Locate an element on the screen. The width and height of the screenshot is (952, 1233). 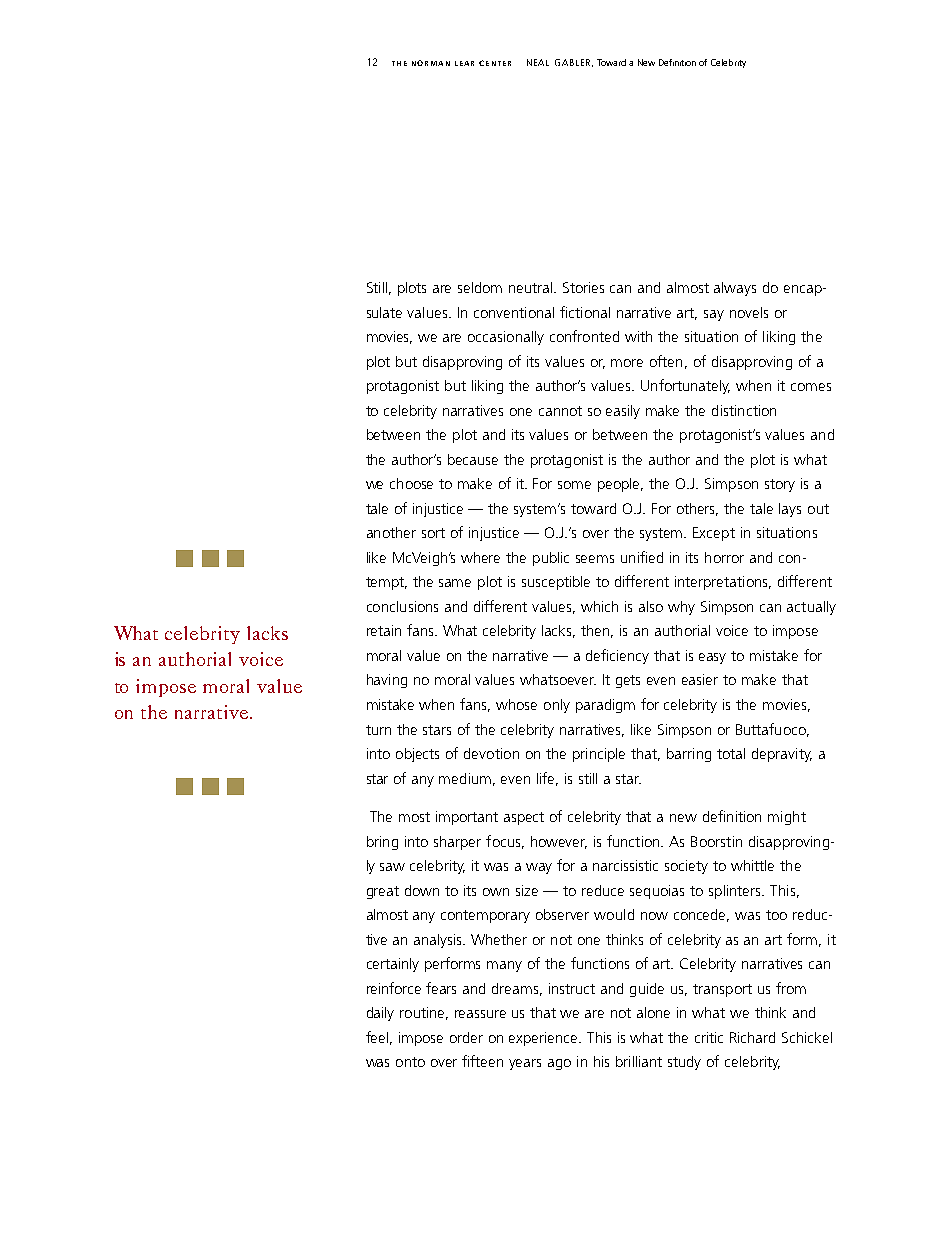
because is located at coordinates (473, 459).
